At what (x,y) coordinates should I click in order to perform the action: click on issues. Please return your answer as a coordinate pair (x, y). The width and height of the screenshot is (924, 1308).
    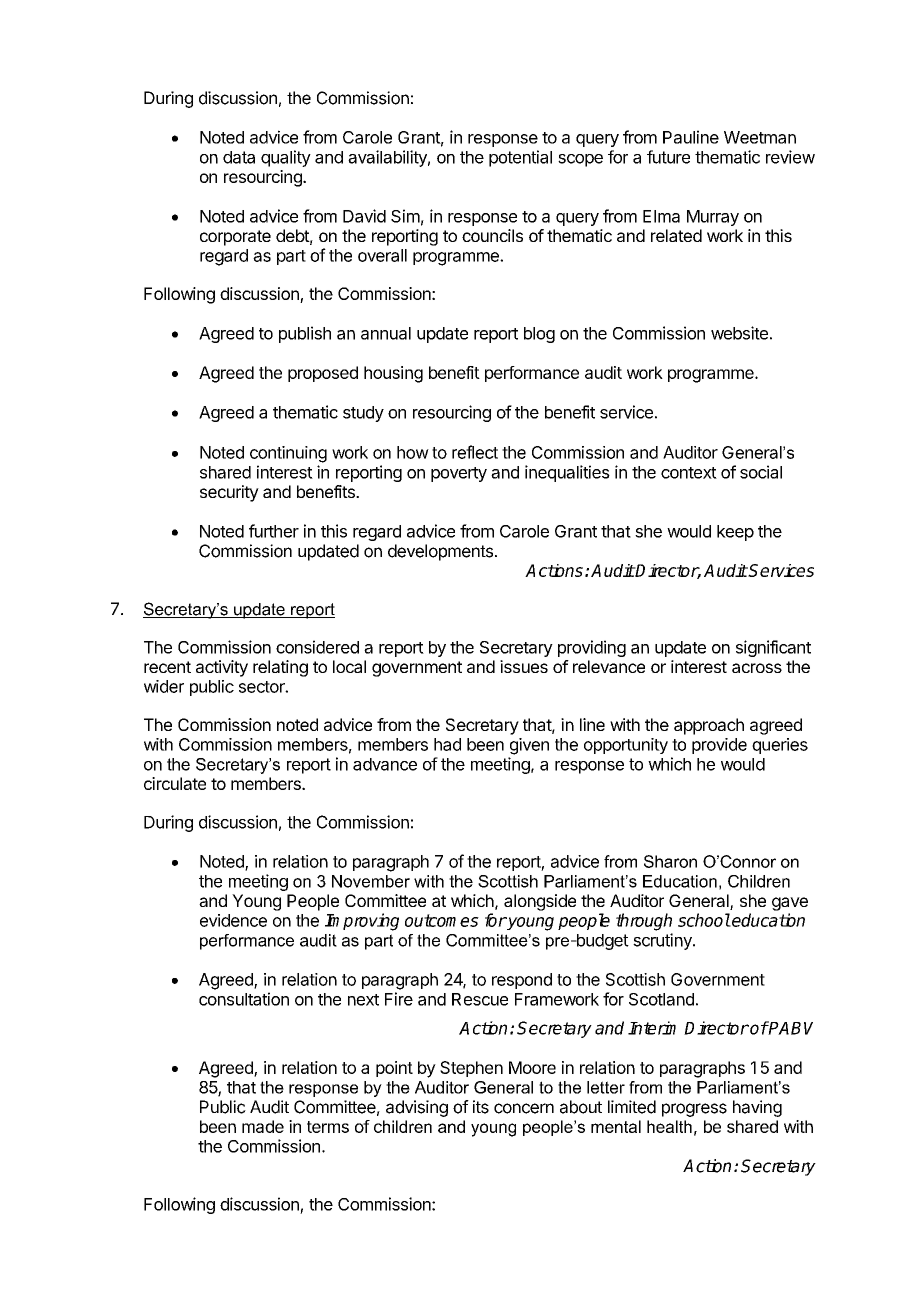
    Looking at the image, I should click on (524, 666).
